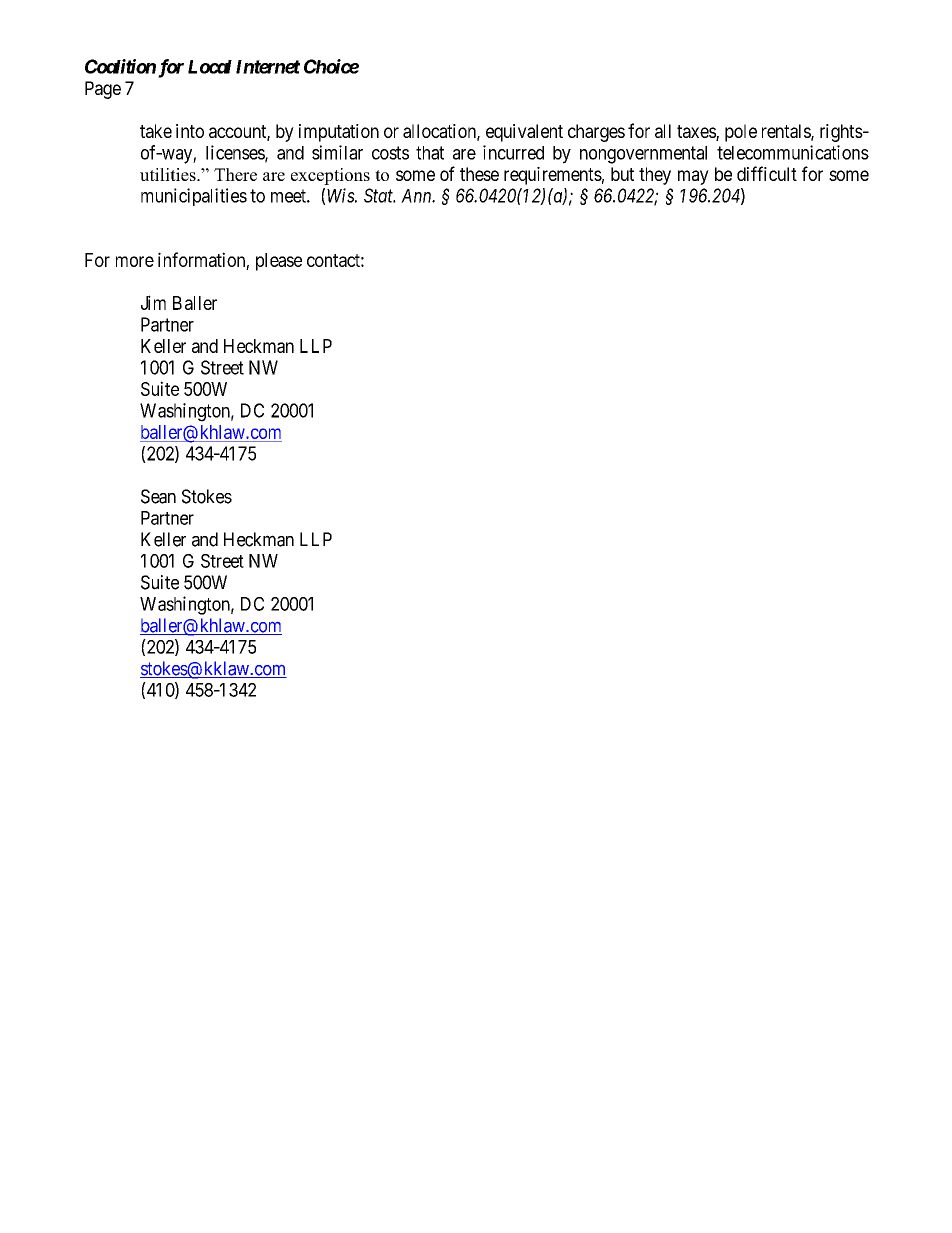  What do you see at coordinates (697, 133) in the screenshot?
I see `taxes` at bounding box center [697, 133].
